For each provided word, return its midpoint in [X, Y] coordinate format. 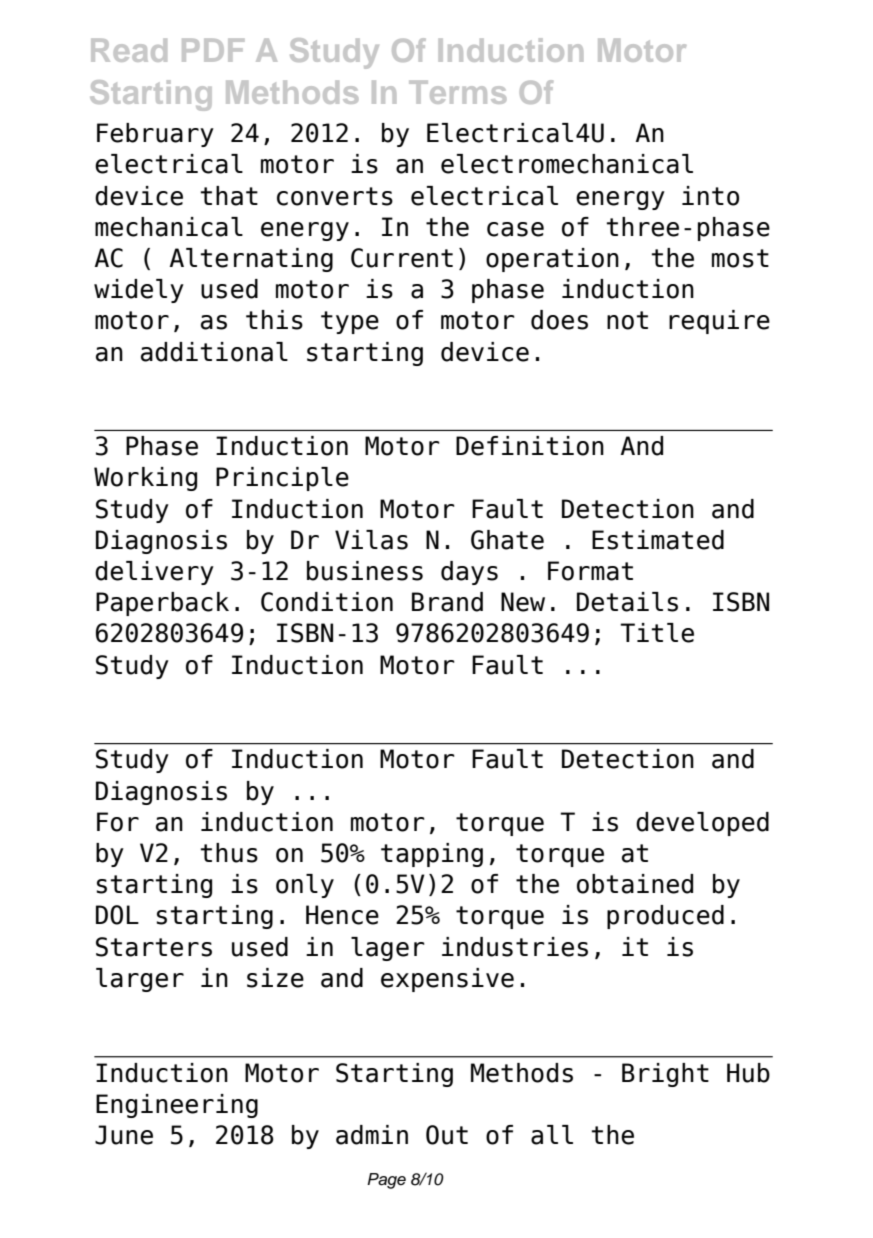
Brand [447, 602]
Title [657, 633]
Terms [457, 92]
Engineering [177, 1106]
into [710, 196]
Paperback [162, 604]
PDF [213, 50]
